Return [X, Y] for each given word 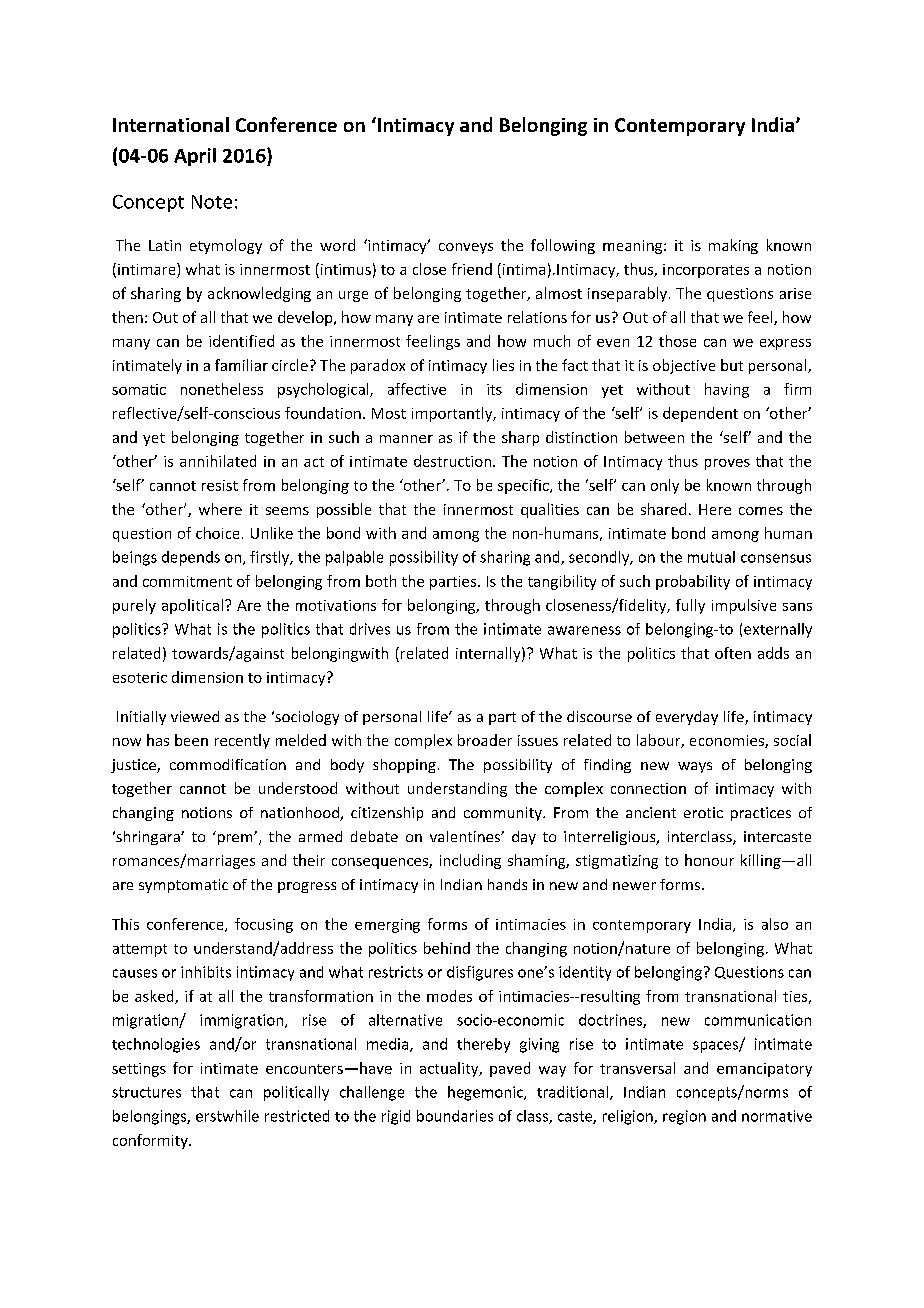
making [733, 246]
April [195, 157]
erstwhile [227, 1116]
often [733, 653]
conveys [466, 248]
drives [370, 629]
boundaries [455, 1116]
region [684, 1117]
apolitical [192, 606]
